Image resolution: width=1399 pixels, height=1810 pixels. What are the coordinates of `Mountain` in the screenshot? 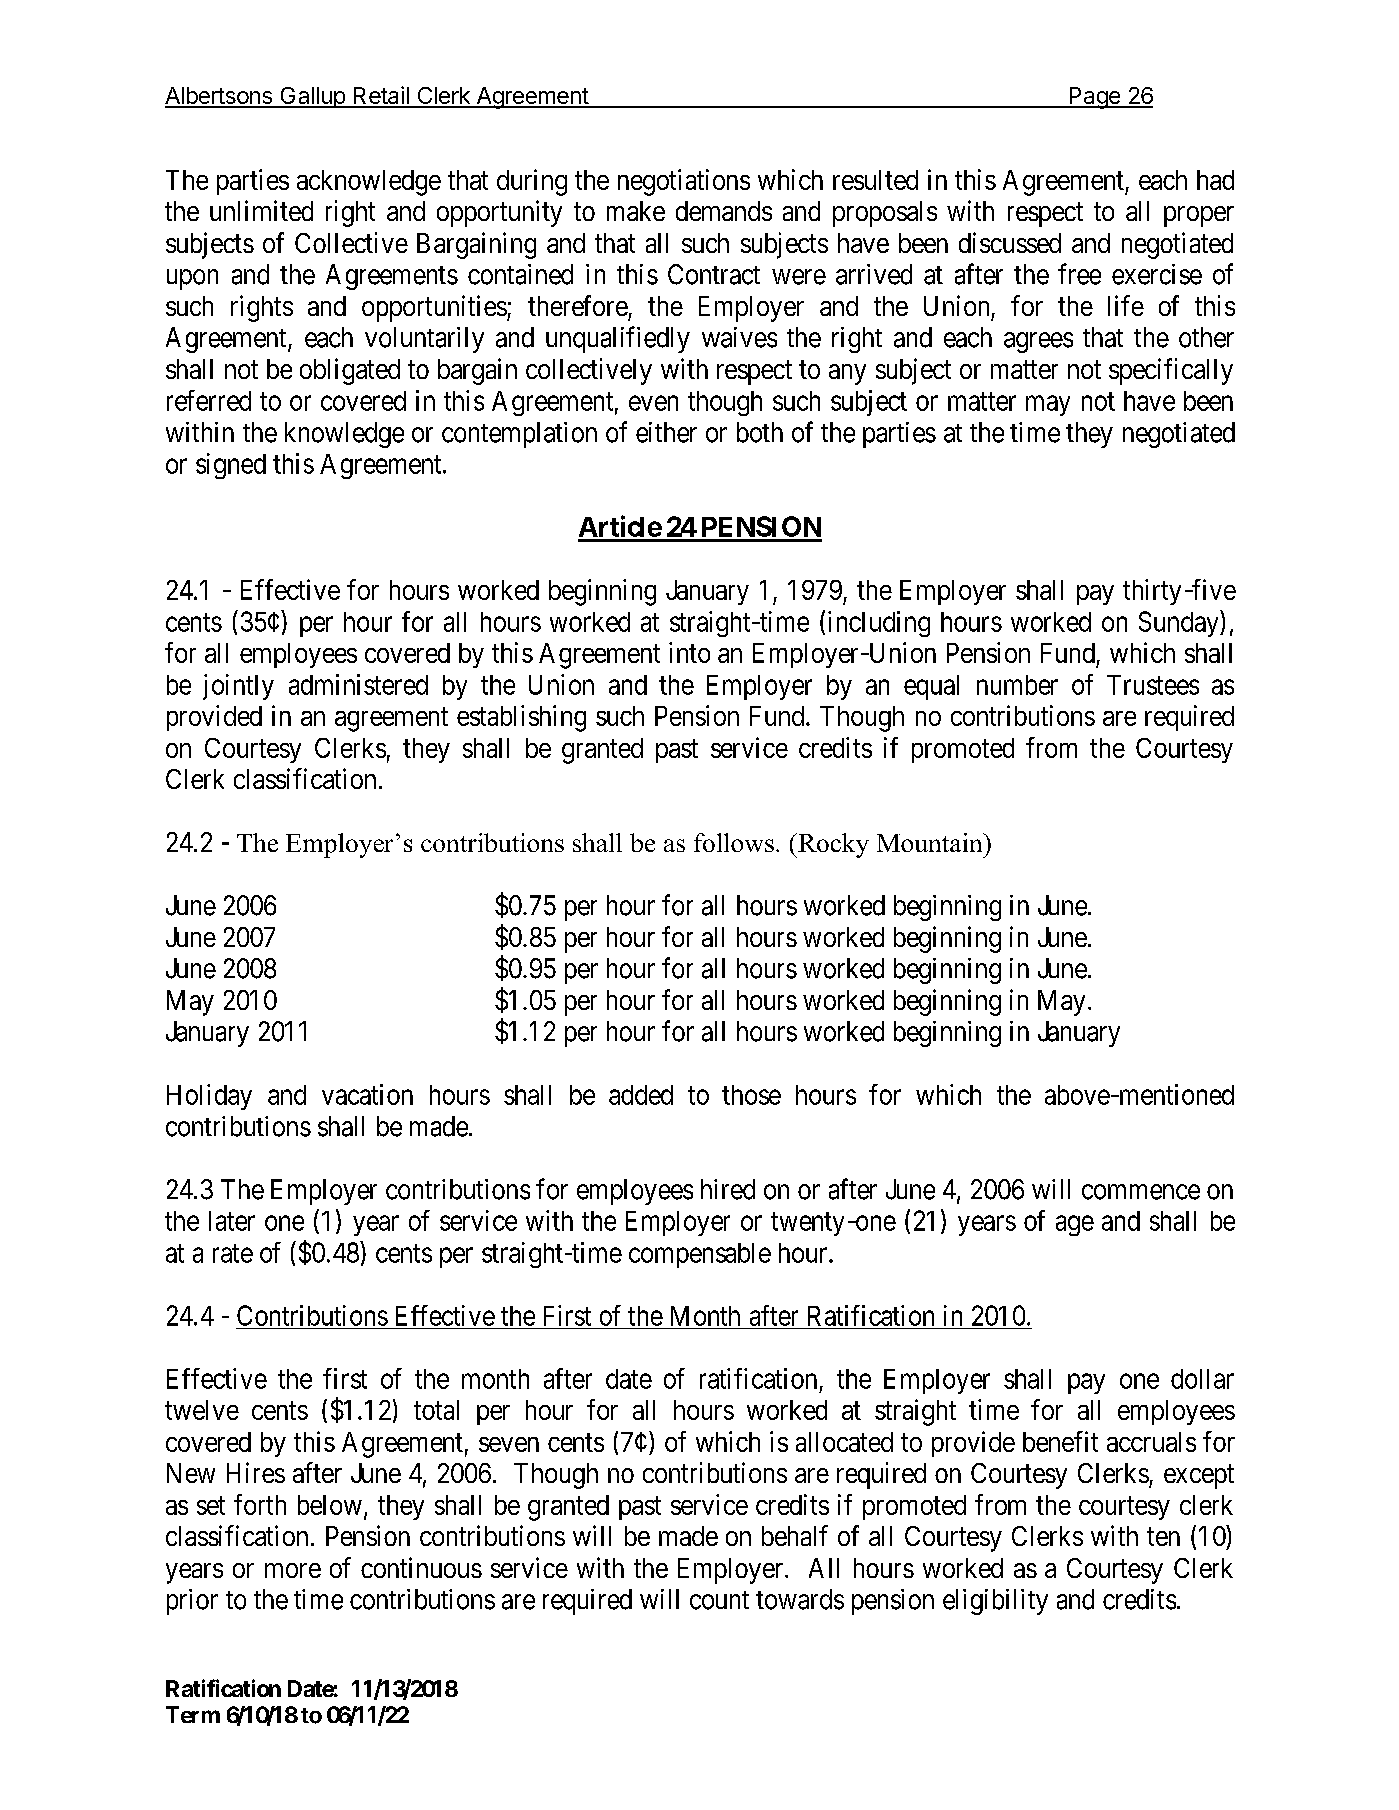 It's located at (931, 842).
